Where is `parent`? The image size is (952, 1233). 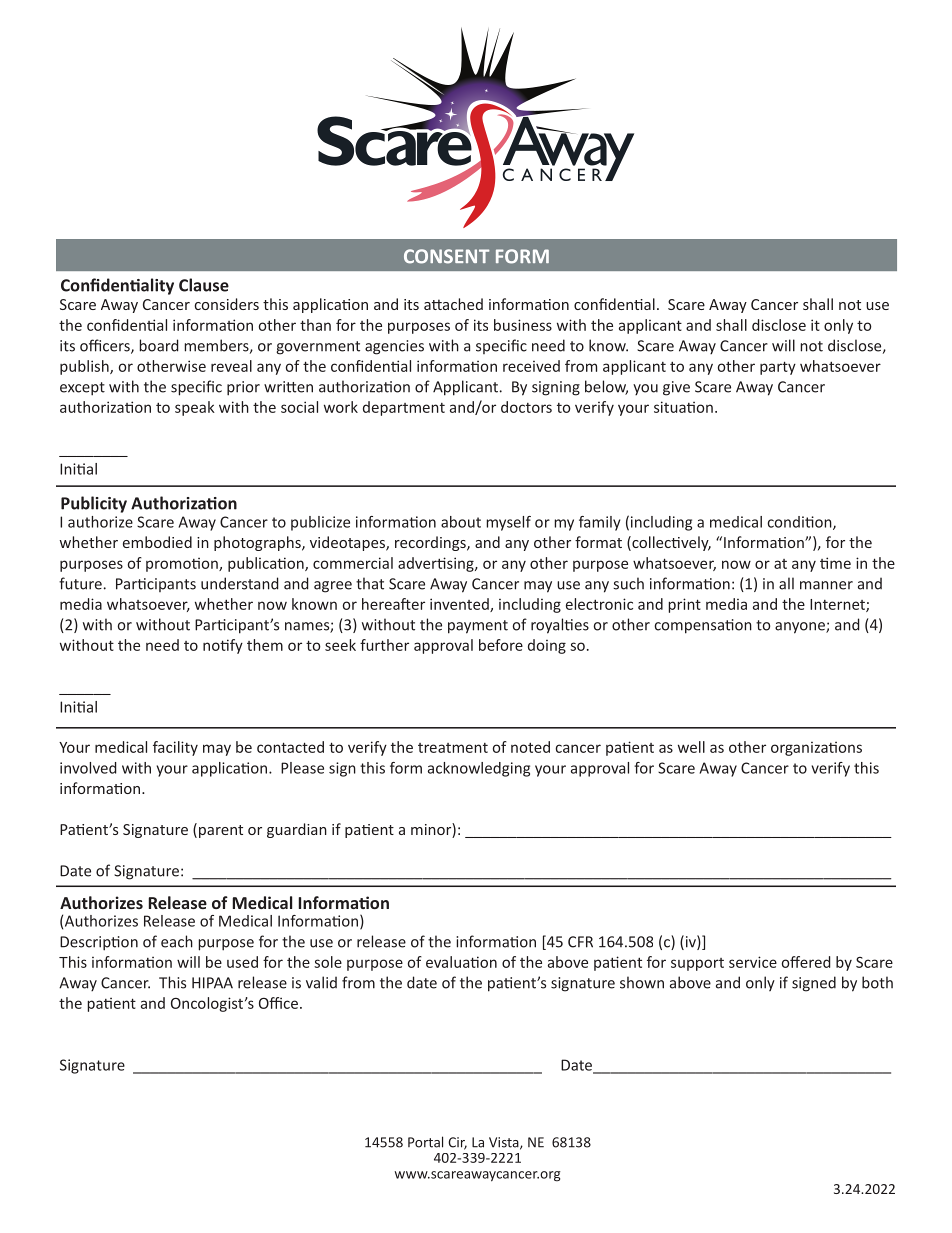 parent is located at coordinates (221, 831).
